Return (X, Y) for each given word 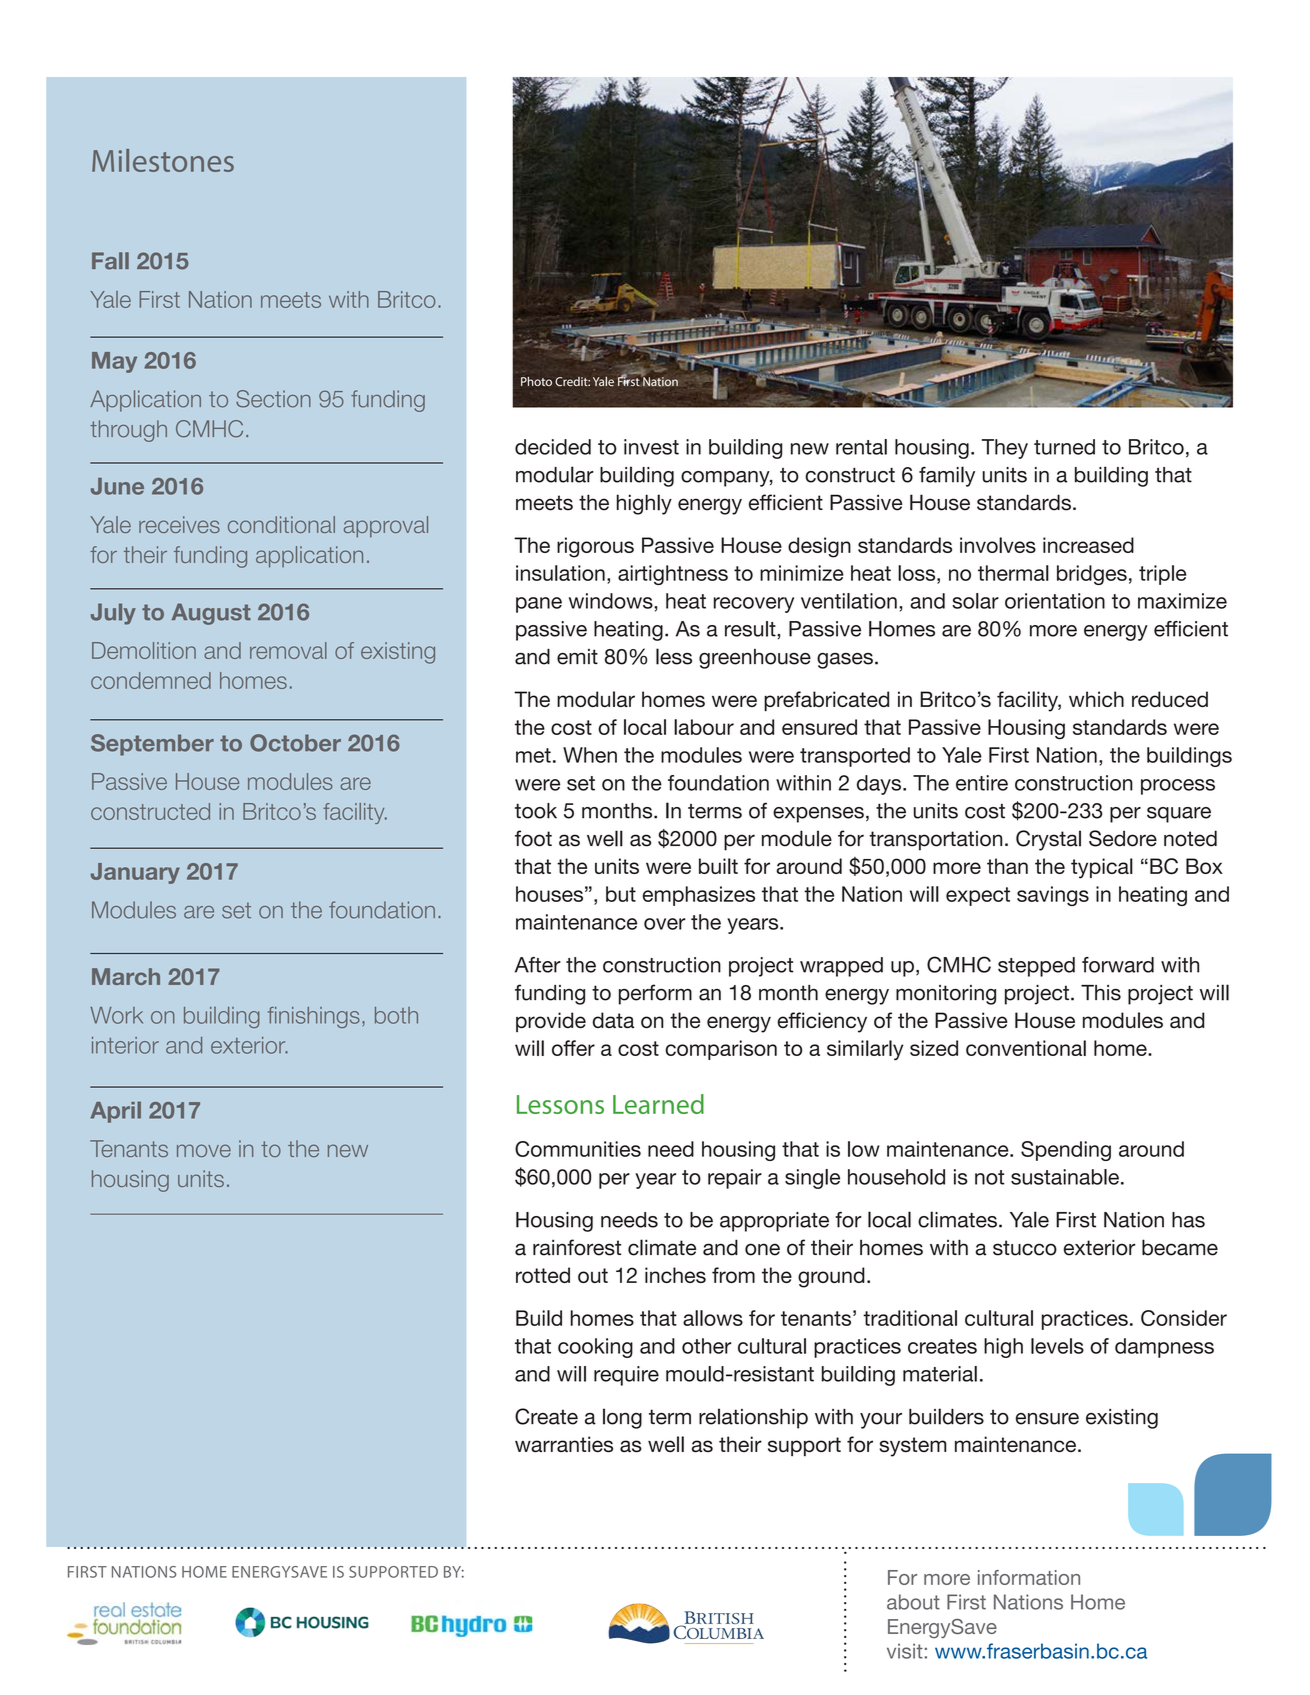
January (135, 873)
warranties (564, 1444)
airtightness (673, 575)
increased (1088, 545)
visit (905, 1651)
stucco (1025, 1248)
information (1029, 1577)
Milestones (163, 160)
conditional (281, 524)
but (621, 894)
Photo (536, 381)
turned (1064, 447)
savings (1053, 896)
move (204, 1150)
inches (675, 1275)
